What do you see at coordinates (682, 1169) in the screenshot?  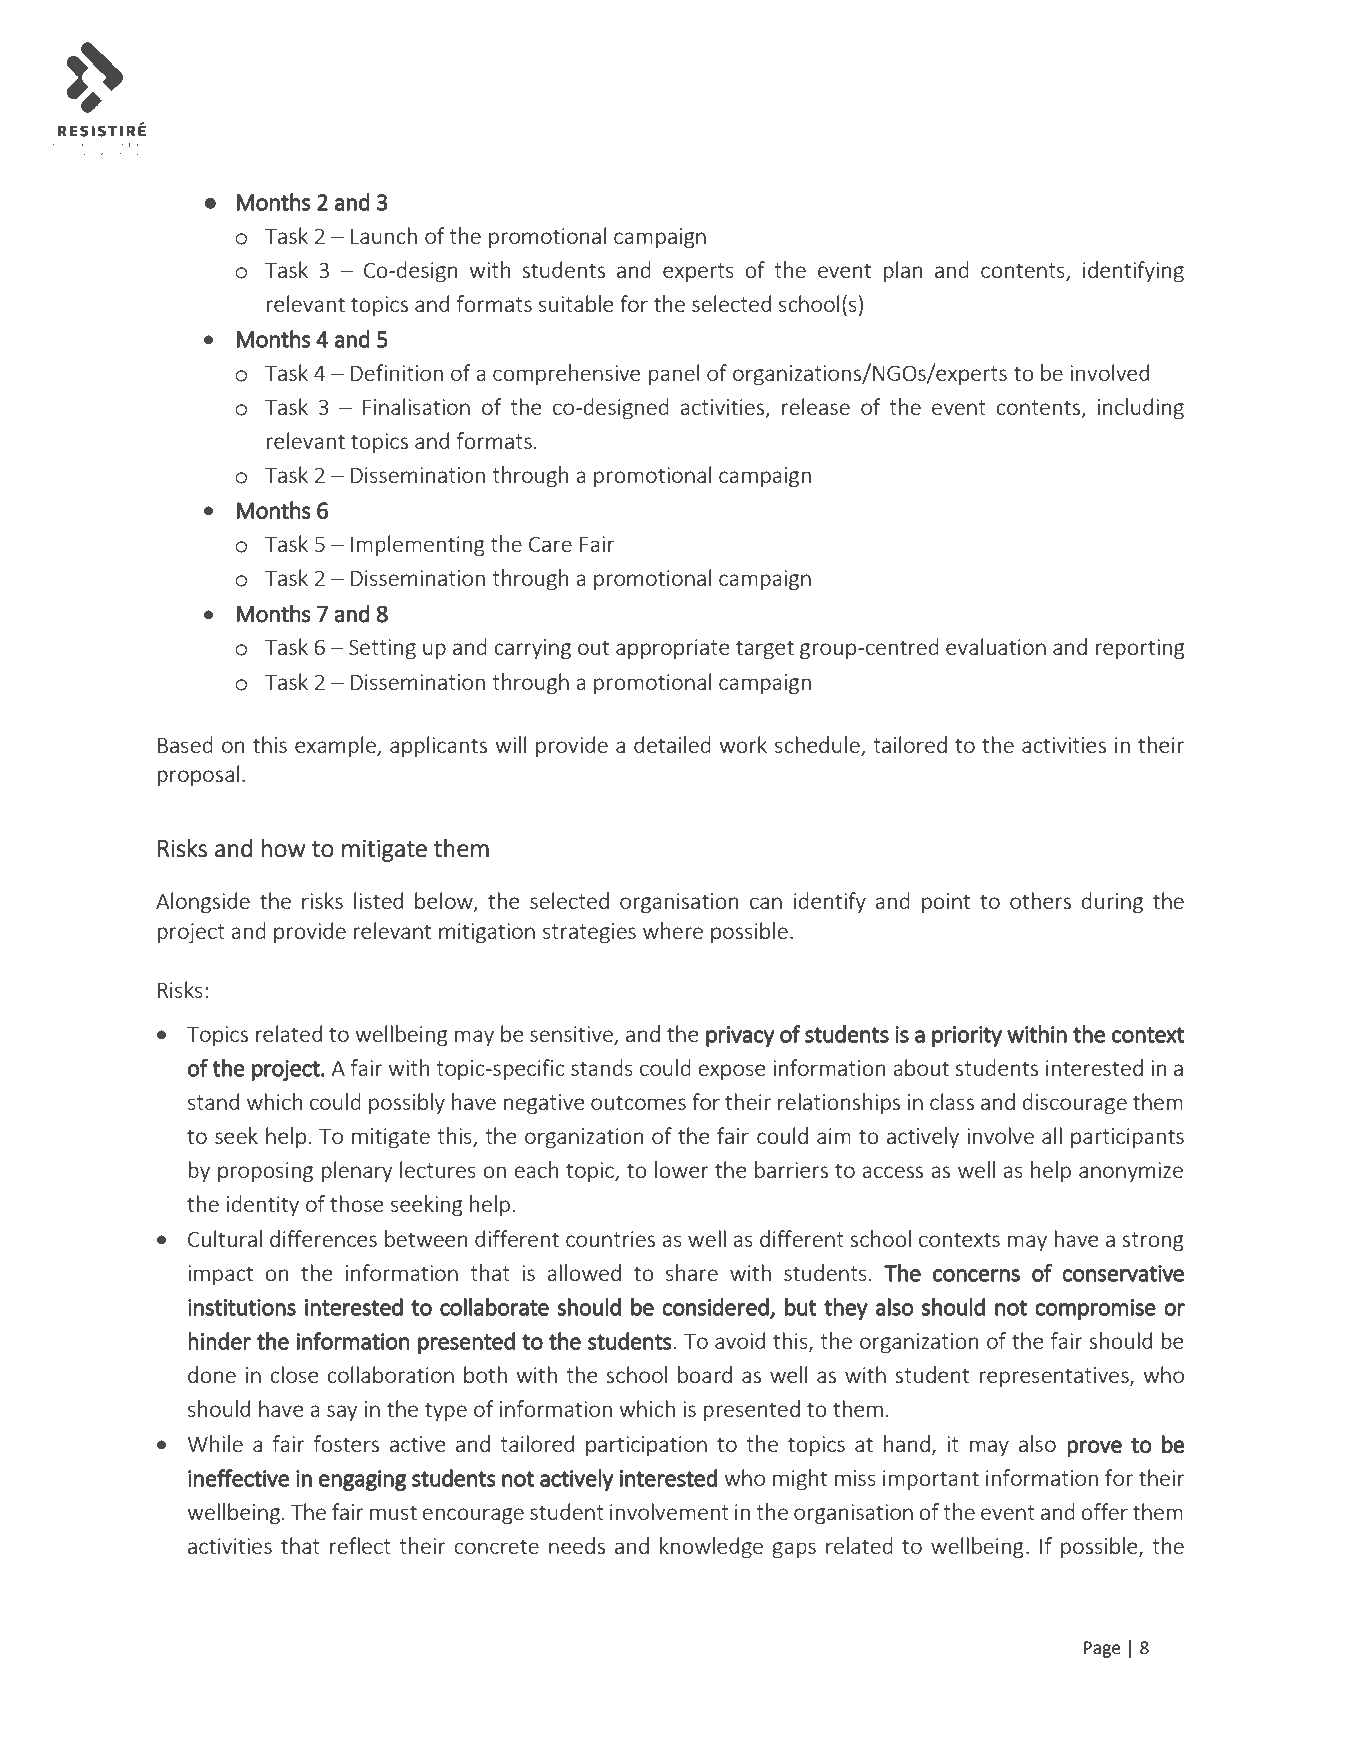 I see `lower` at bounding box center [682, 1169].
